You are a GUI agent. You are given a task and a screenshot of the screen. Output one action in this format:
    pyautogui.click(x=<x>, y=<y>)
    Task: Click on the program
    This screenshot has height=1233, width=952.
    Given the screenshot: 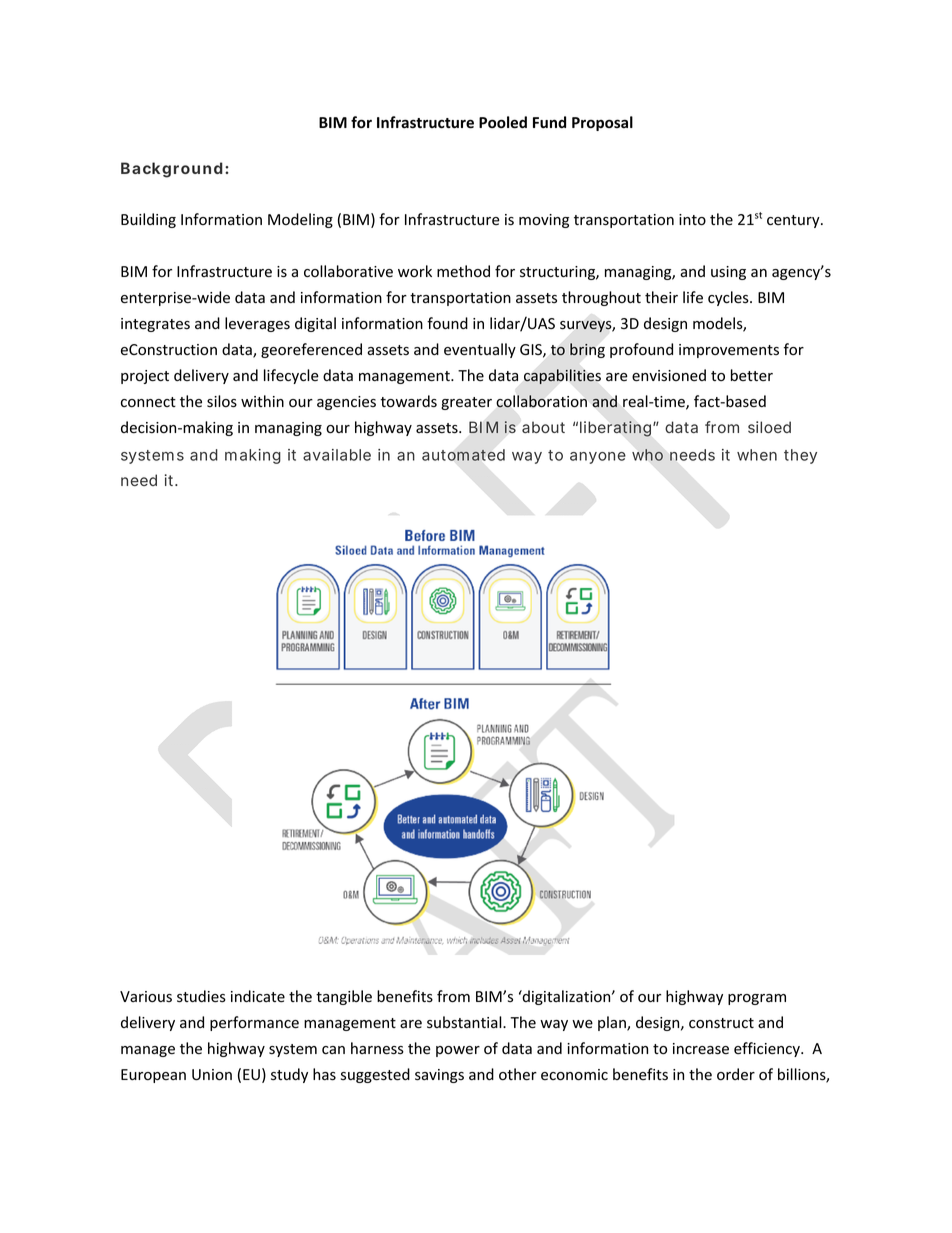 What is the action you would take?
    pyautogui.click(x=757, y=999)
